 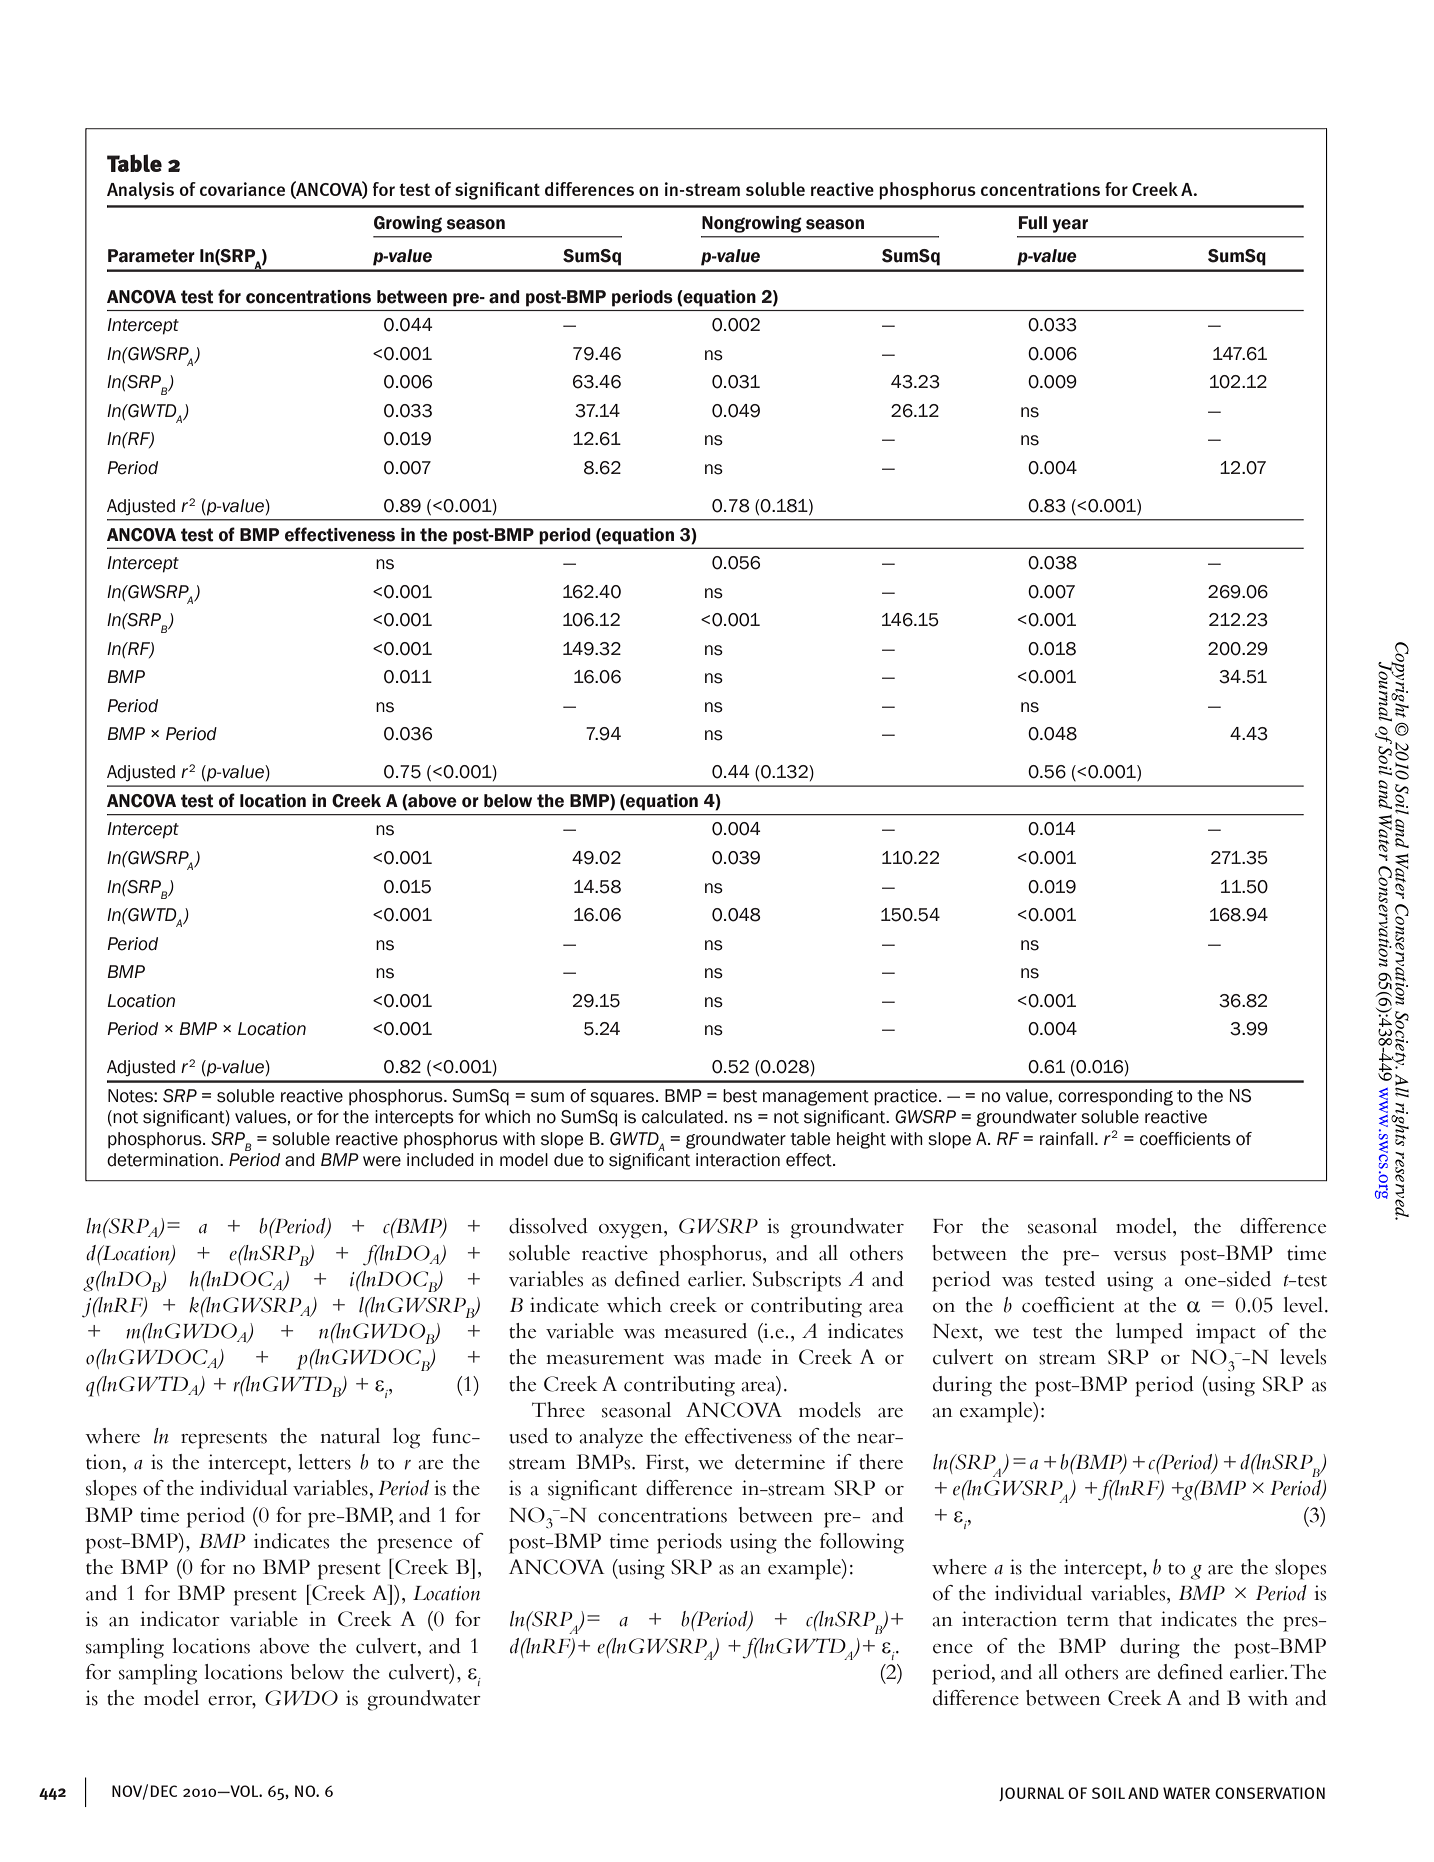 I want to click on Analysis, so click(x=140, y=191).
